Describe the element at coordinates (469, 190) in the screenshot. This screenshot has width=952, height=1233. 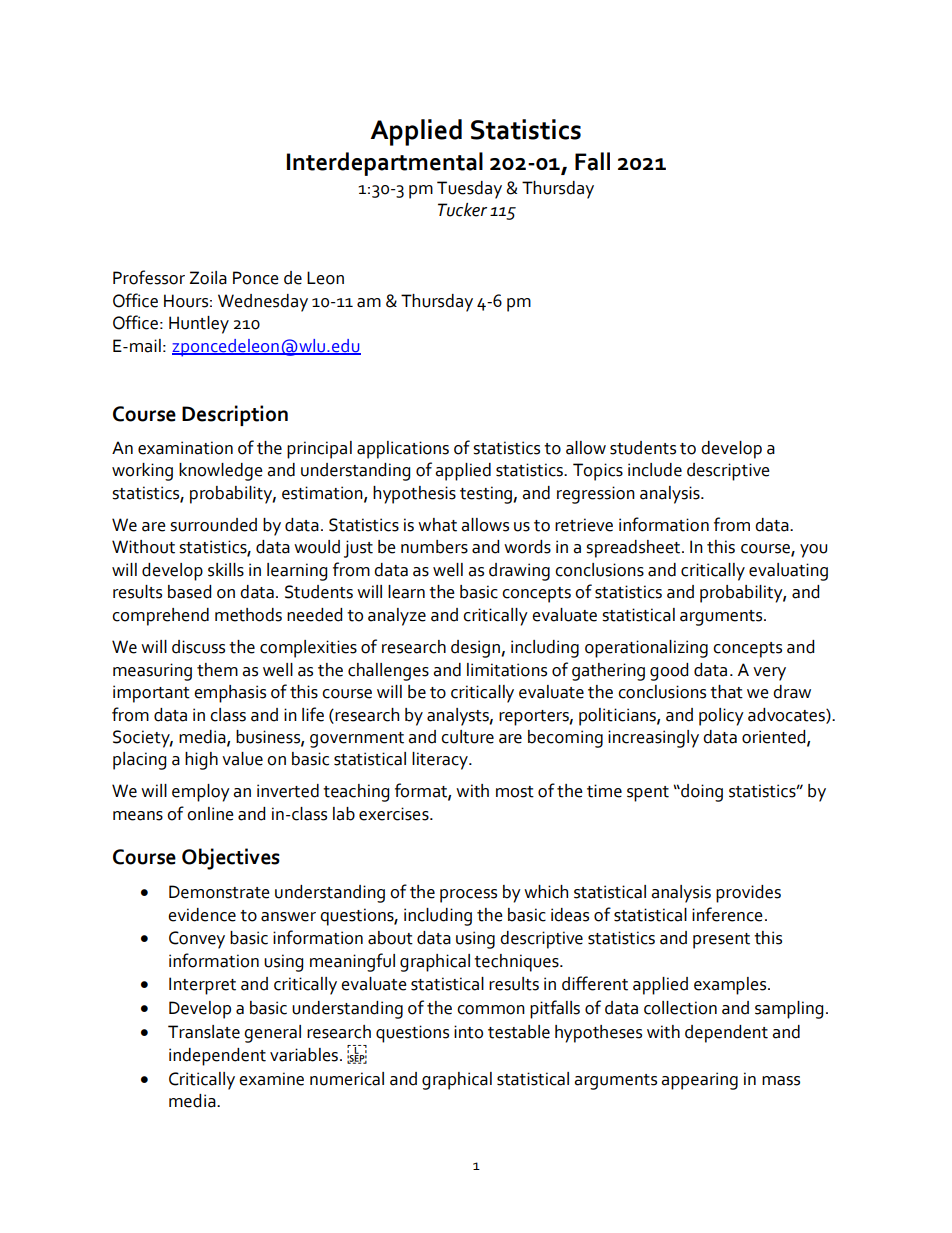
I see `Tuesday` at that location.
